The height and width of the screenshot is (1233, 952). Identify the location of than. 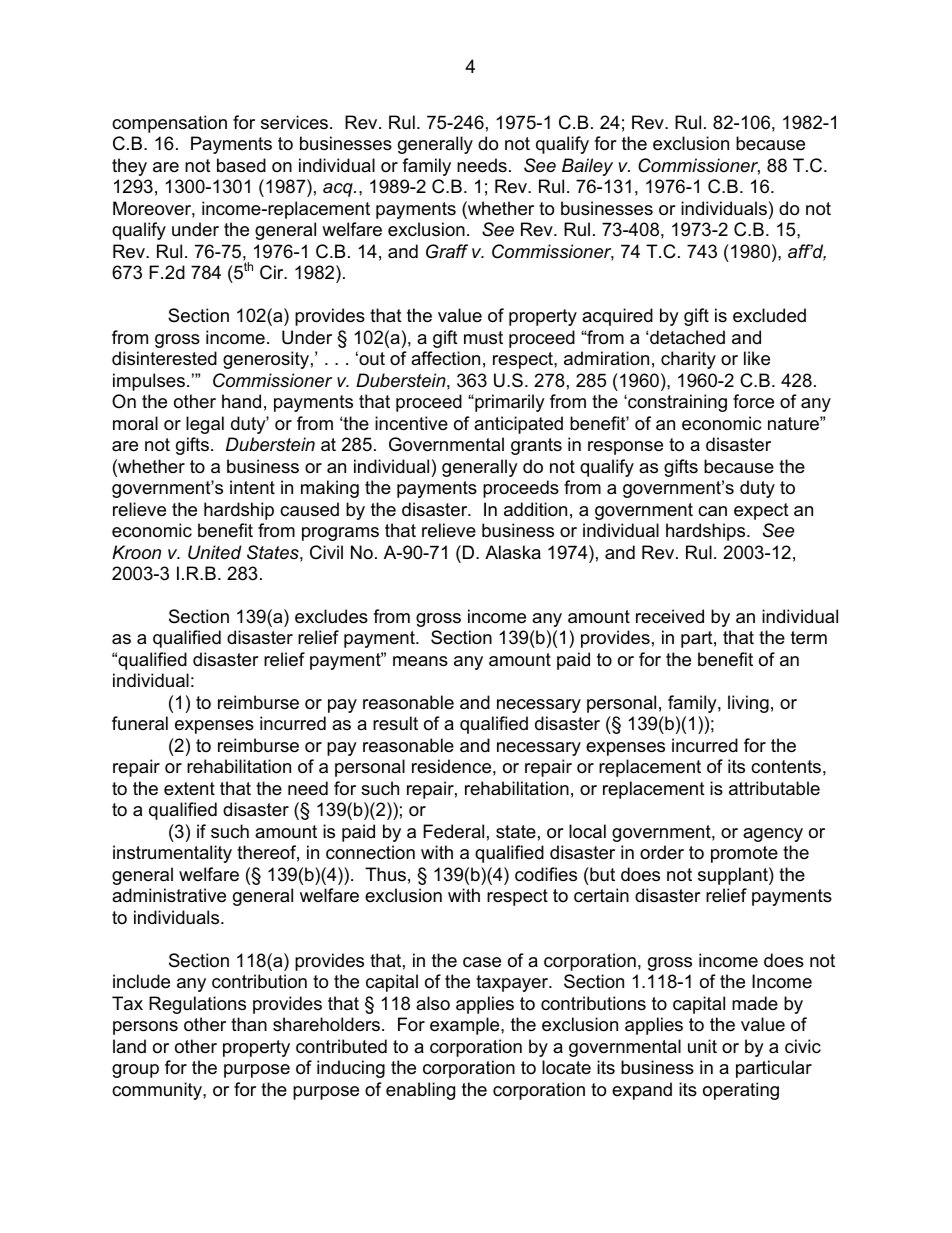
(249, 1024).
